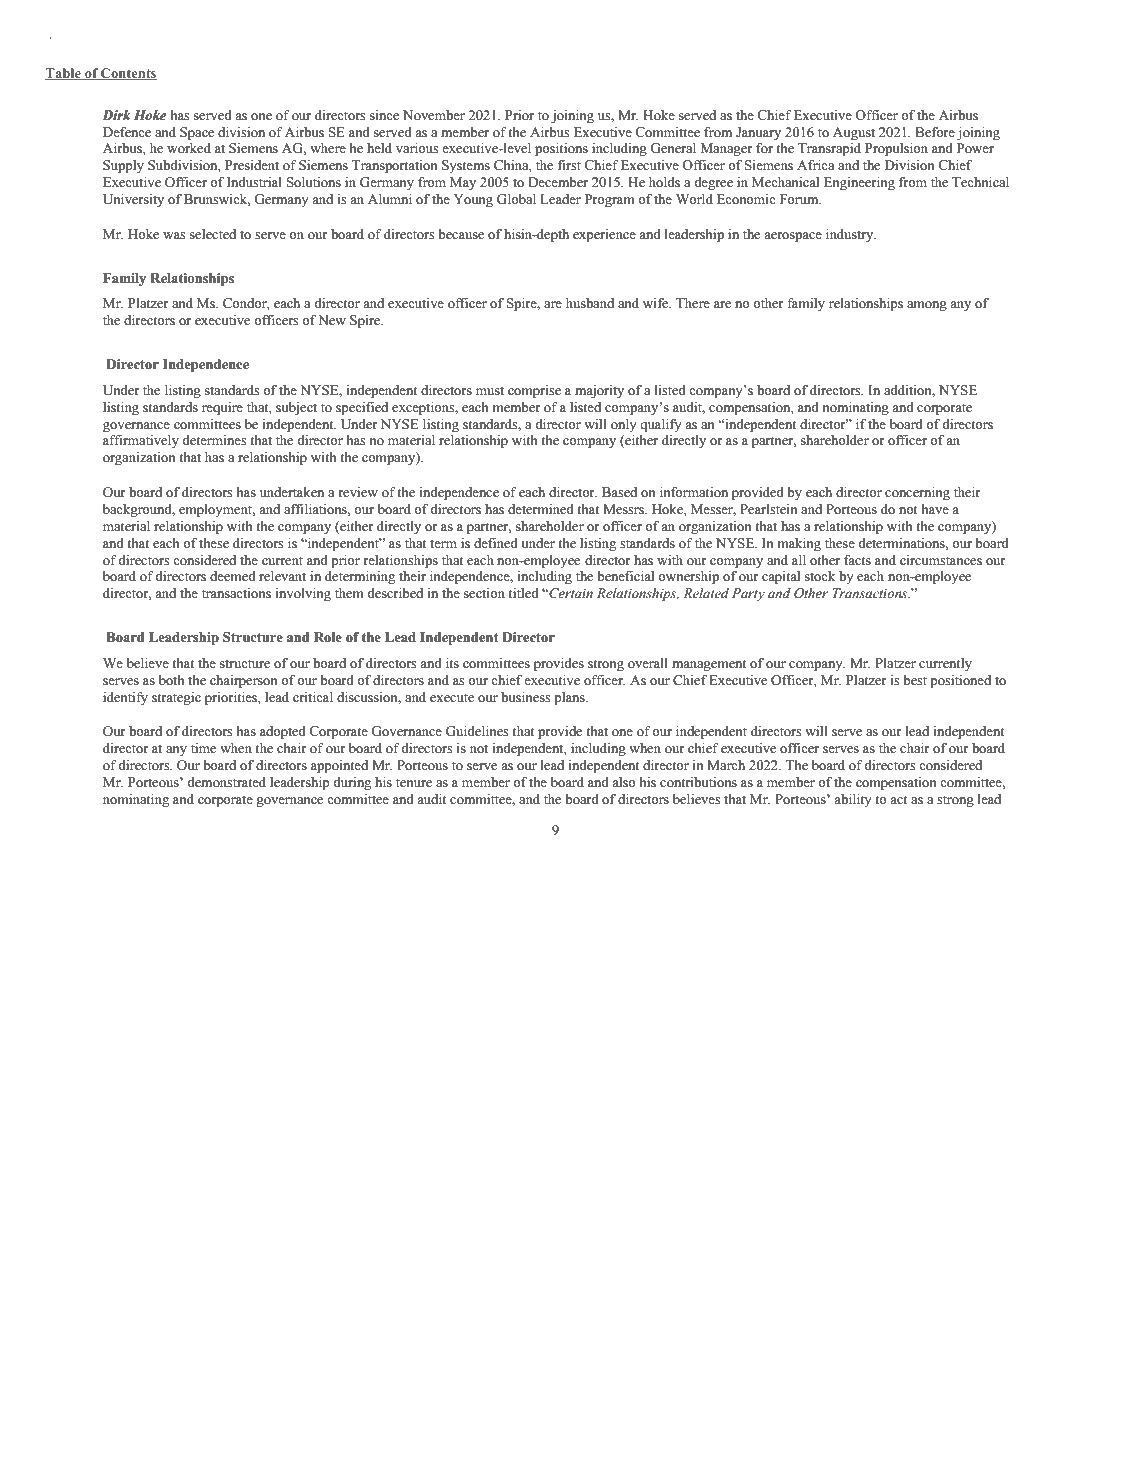 Image resolution: width=1146 pixels, height=1483 pixels. I want to click on November, so click(434, 115).
